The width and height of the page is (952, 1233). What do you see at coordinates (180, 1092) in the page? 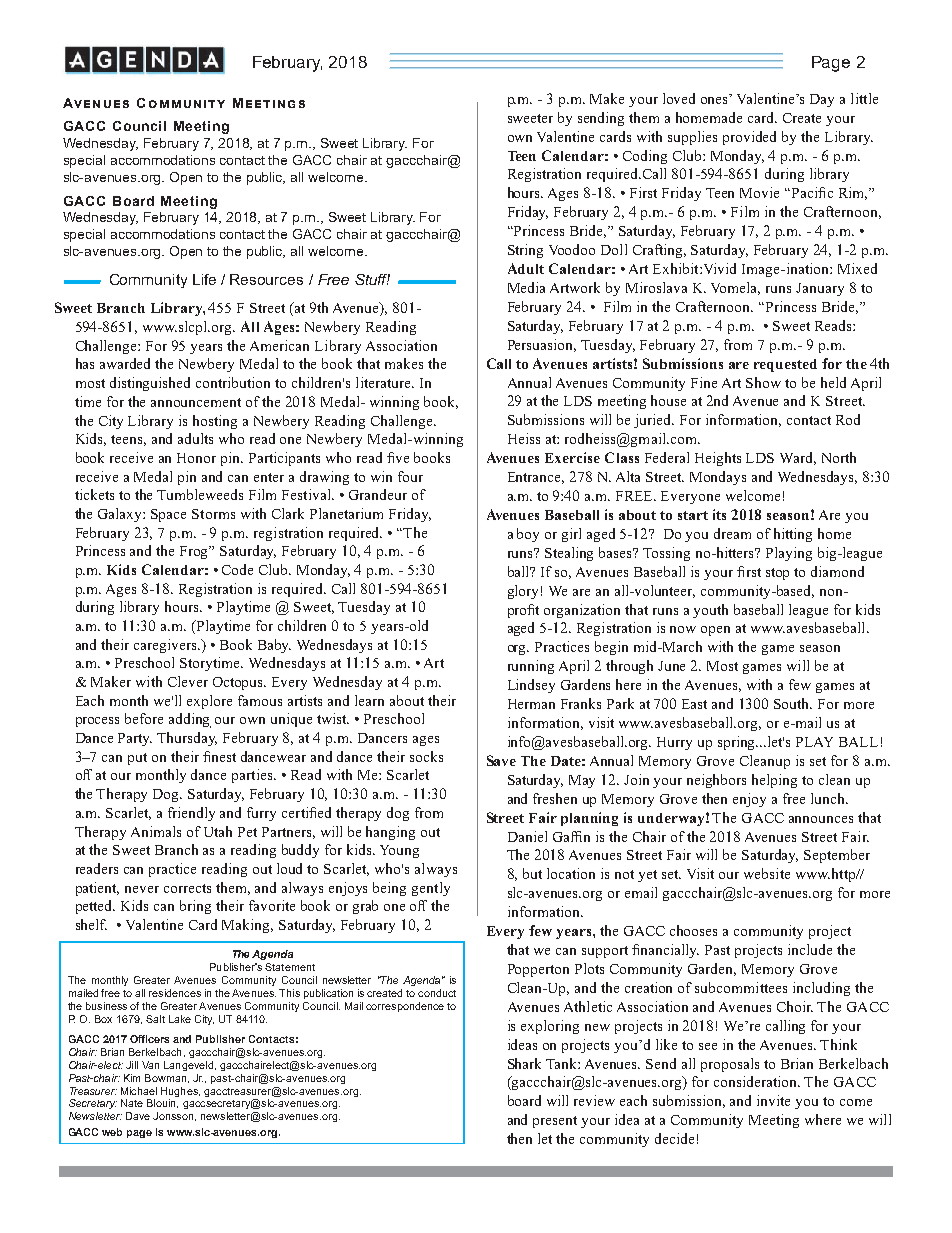
I see `Hughes` at bounding box center [180, 1092].
